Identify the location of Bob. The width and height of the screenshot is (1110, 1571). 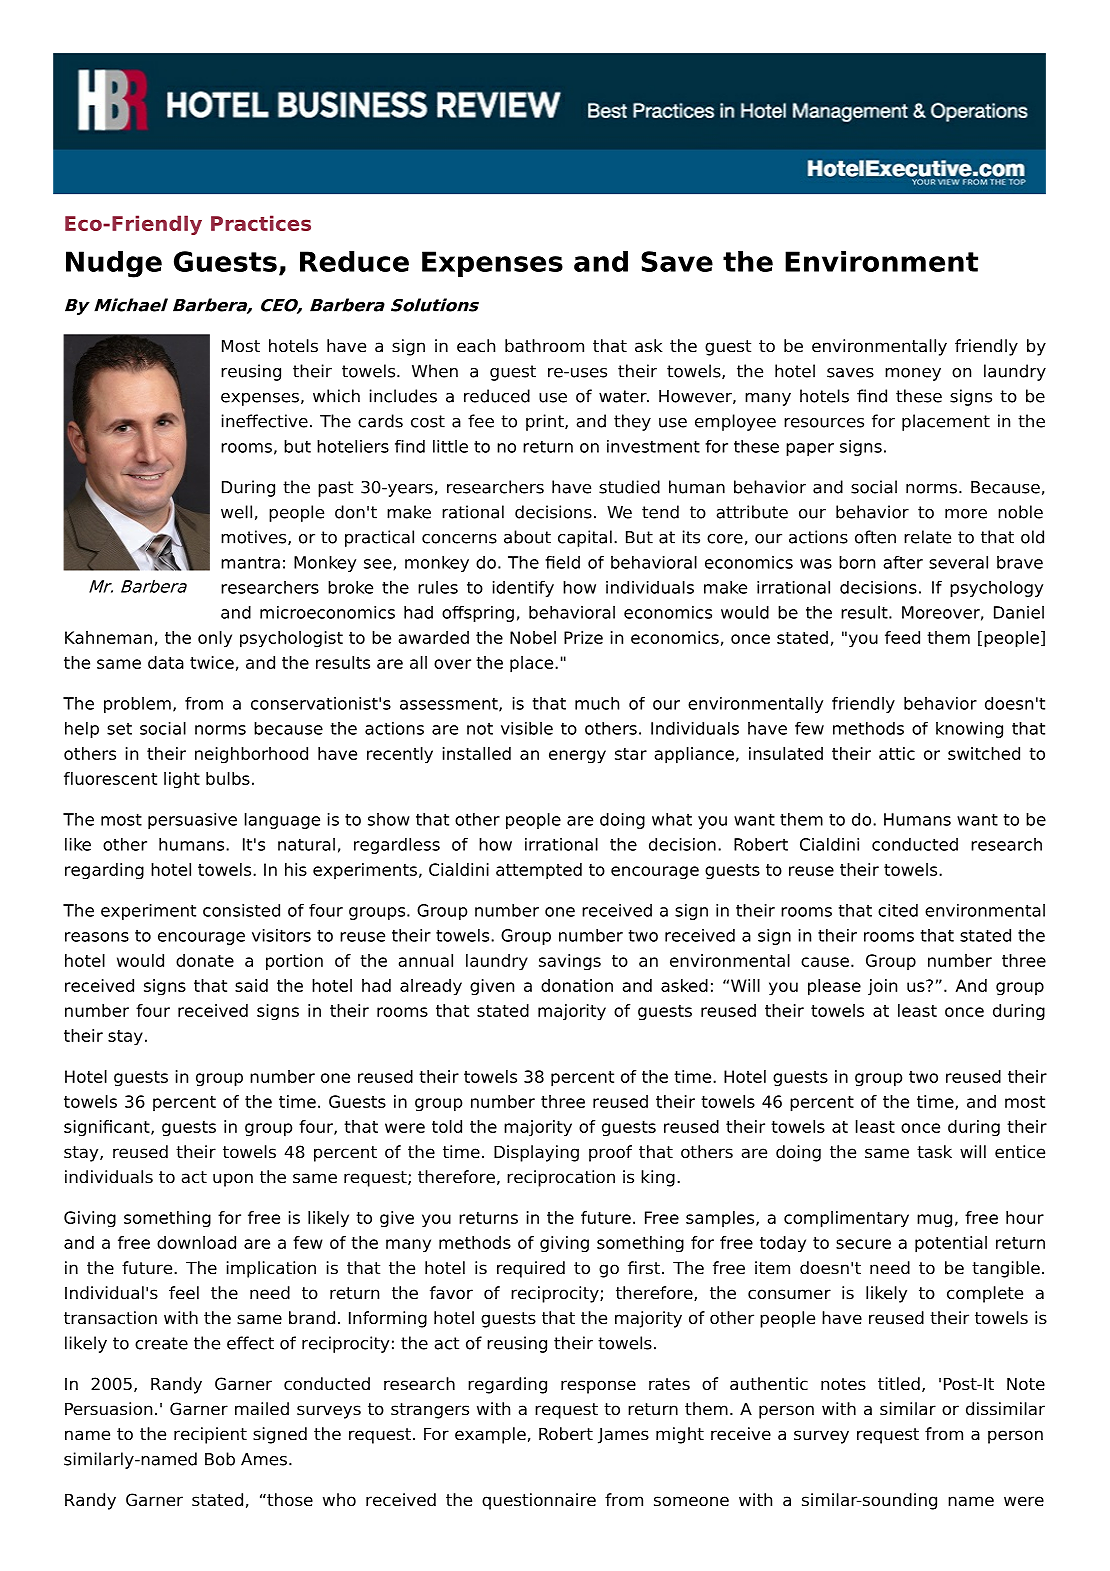
(220, 1459).
